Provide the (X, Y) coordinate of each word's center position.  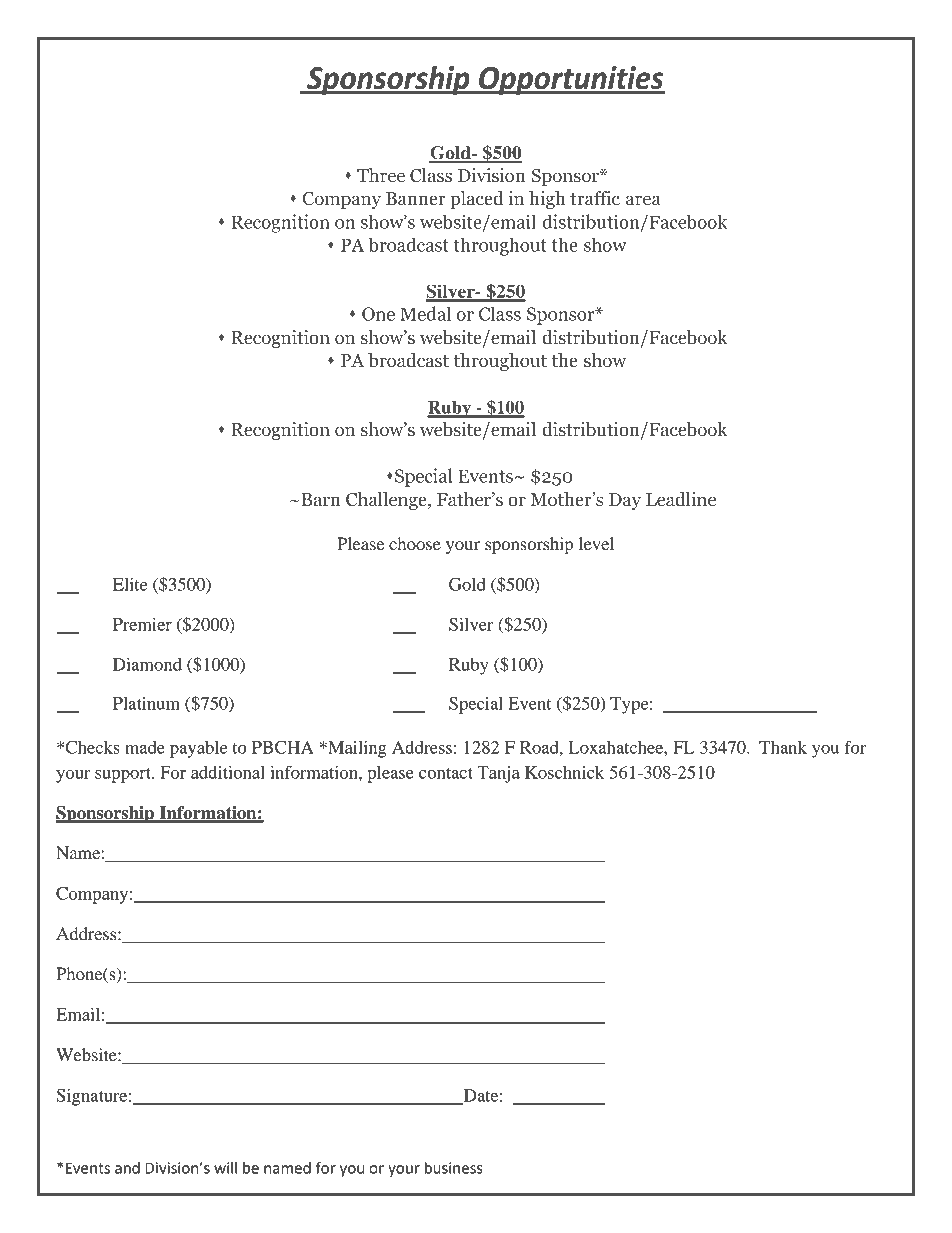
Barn (320, 500)
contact (446, 773)
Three (381, 175)
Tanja (498, 774)
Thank (783, 747)
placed (477, 200)
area (643, 200)
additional (228, 772)
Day (625, 501)
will (225, 1168)
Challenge (387, 501)
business (454, 1168)
